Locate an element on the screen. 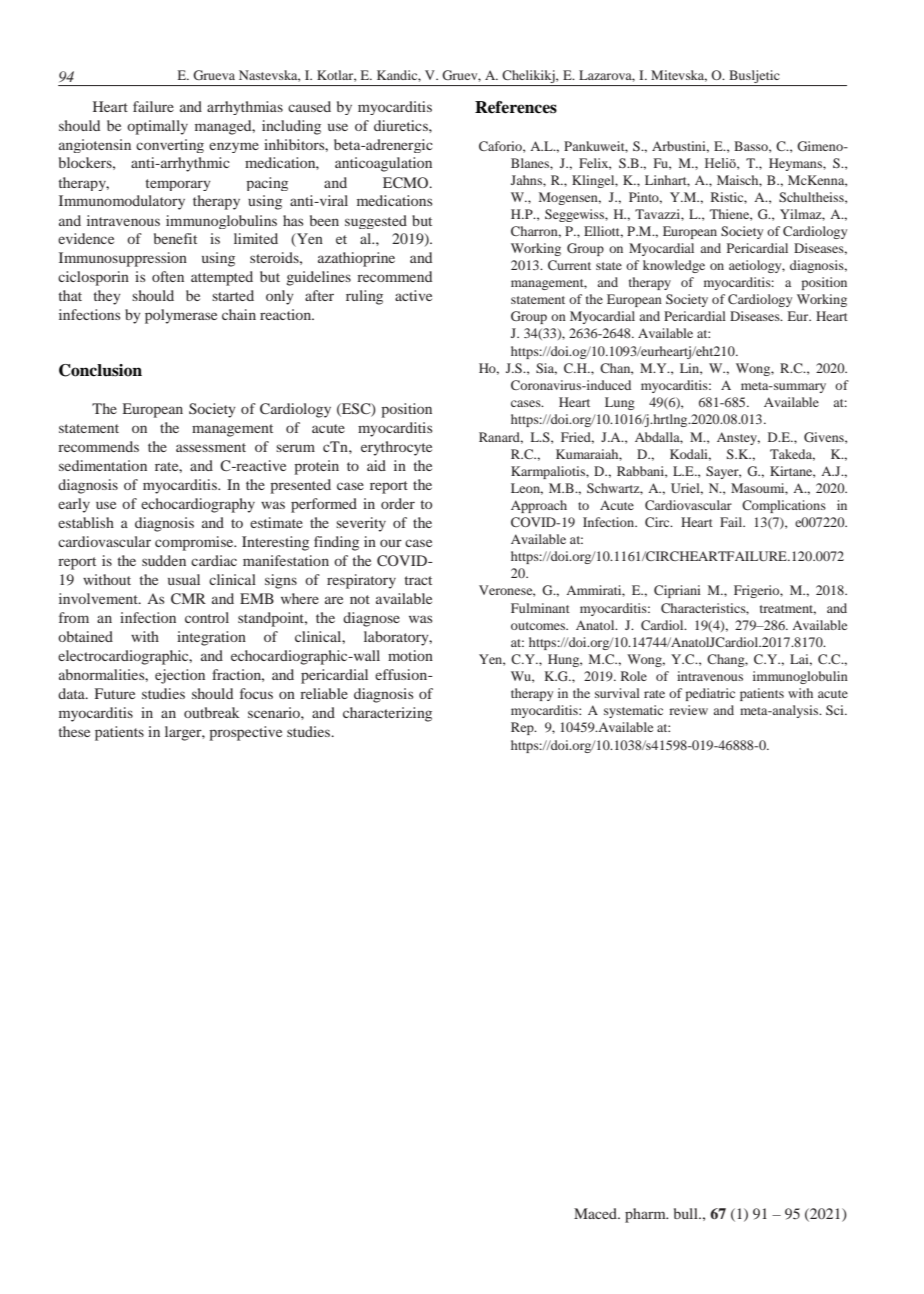  ejection is located at coordinates (180, 676).
